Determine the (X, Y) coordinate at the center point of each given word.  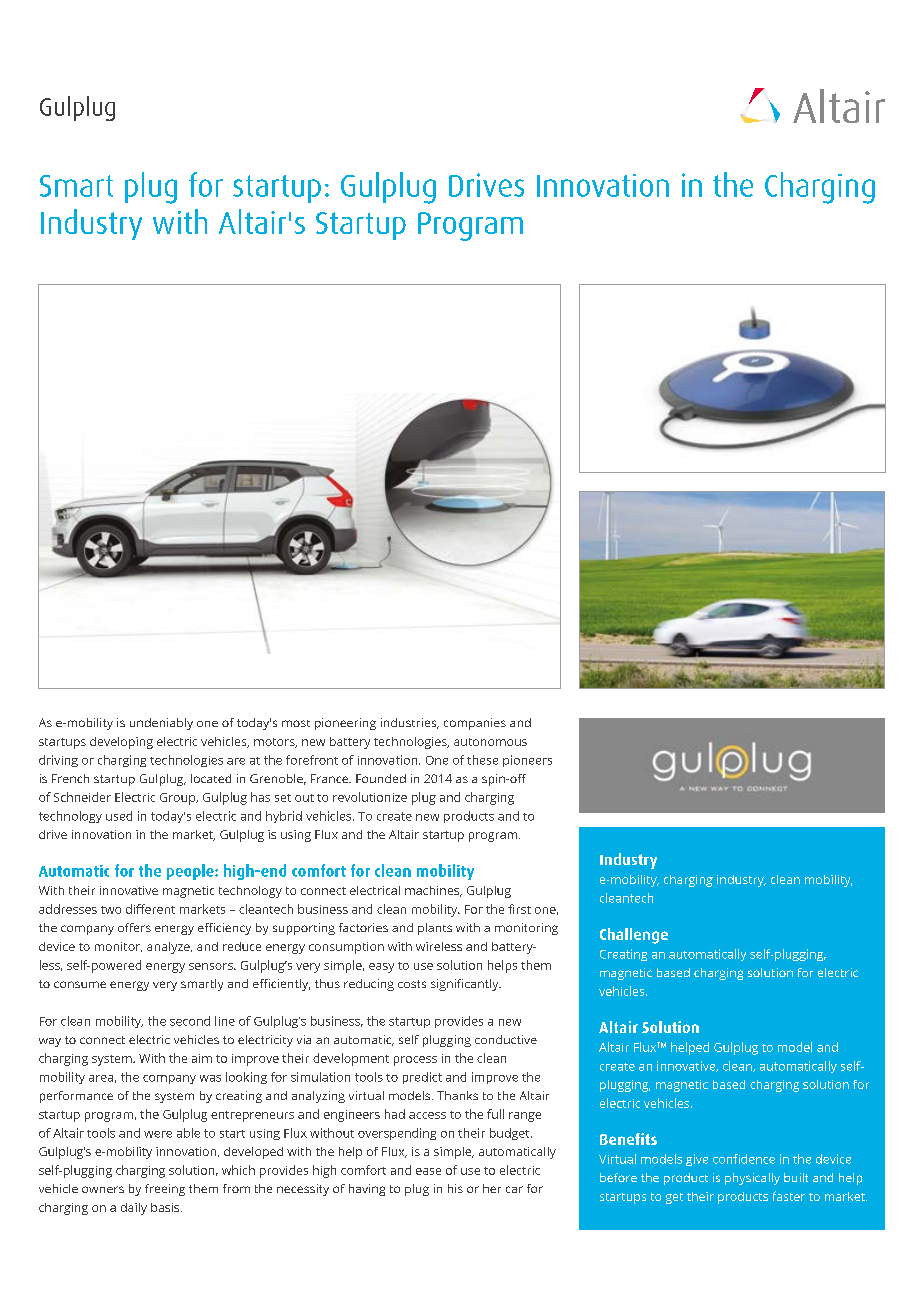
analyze (169, 948)
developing (121, 743)
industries (410, 723)
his (455, 1188)
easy (381, 968)
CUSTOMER (704, 768)
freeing (165, 1190)
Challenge (634, 936)
